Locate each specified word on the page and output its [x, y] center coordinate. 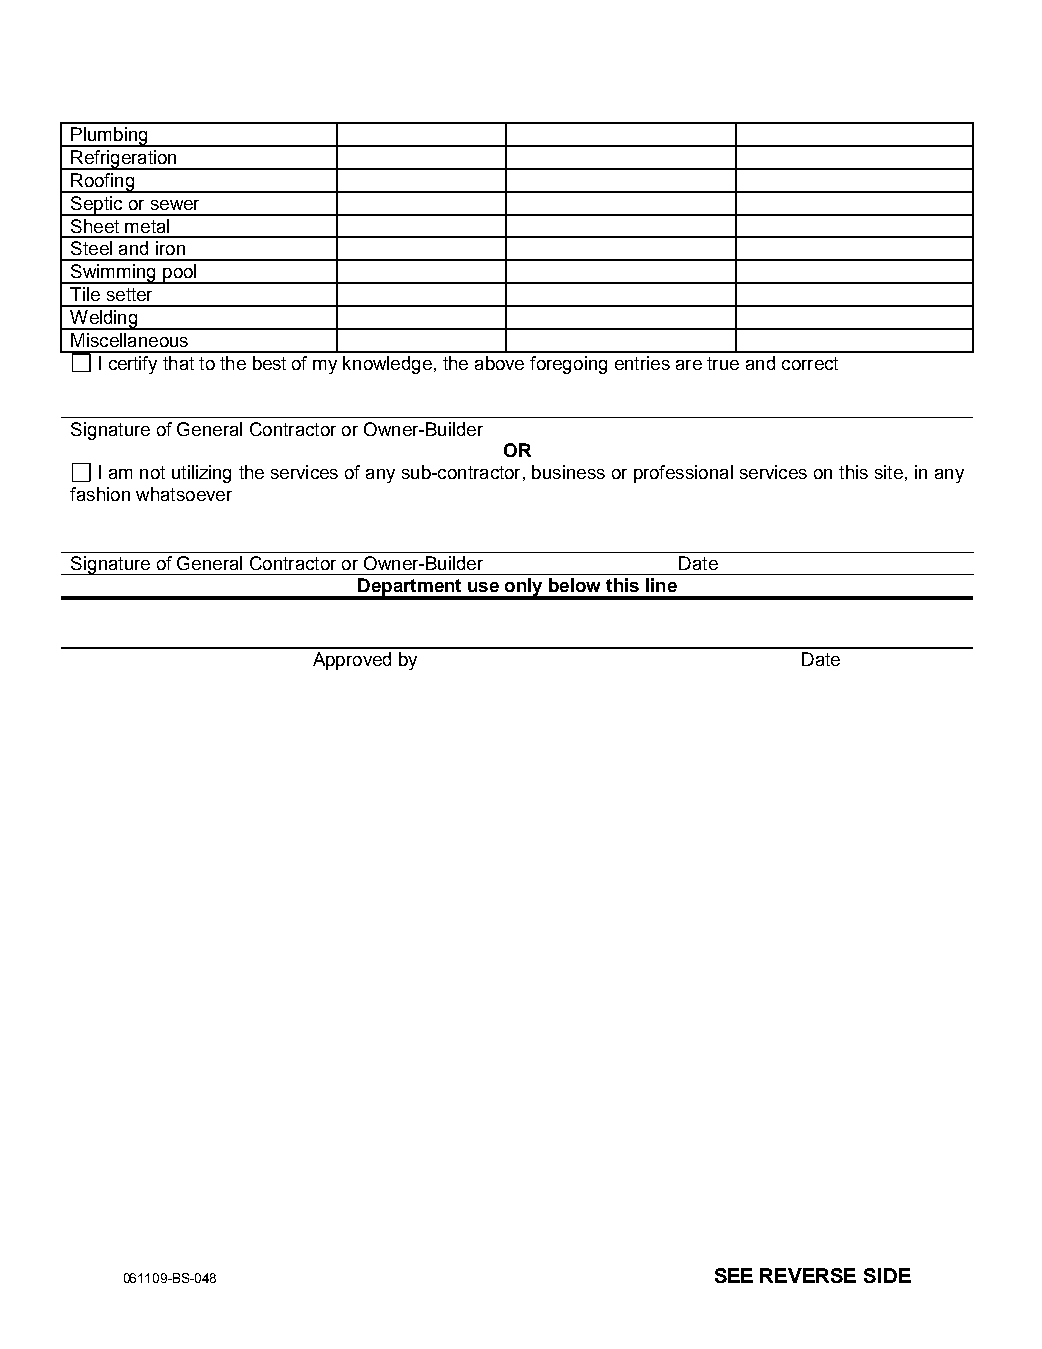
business [568, 472]
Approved [352, 661]
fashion [100, 494]
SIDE [887, 1275]
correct [810, 363]
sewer [175, 205]
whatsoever [184, 494]
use [483, 587]
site [889, 472]
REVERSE [808, 1275]
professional [683, 474]
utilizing [201, 474]
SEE [734, 1275]
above [499, 363]
